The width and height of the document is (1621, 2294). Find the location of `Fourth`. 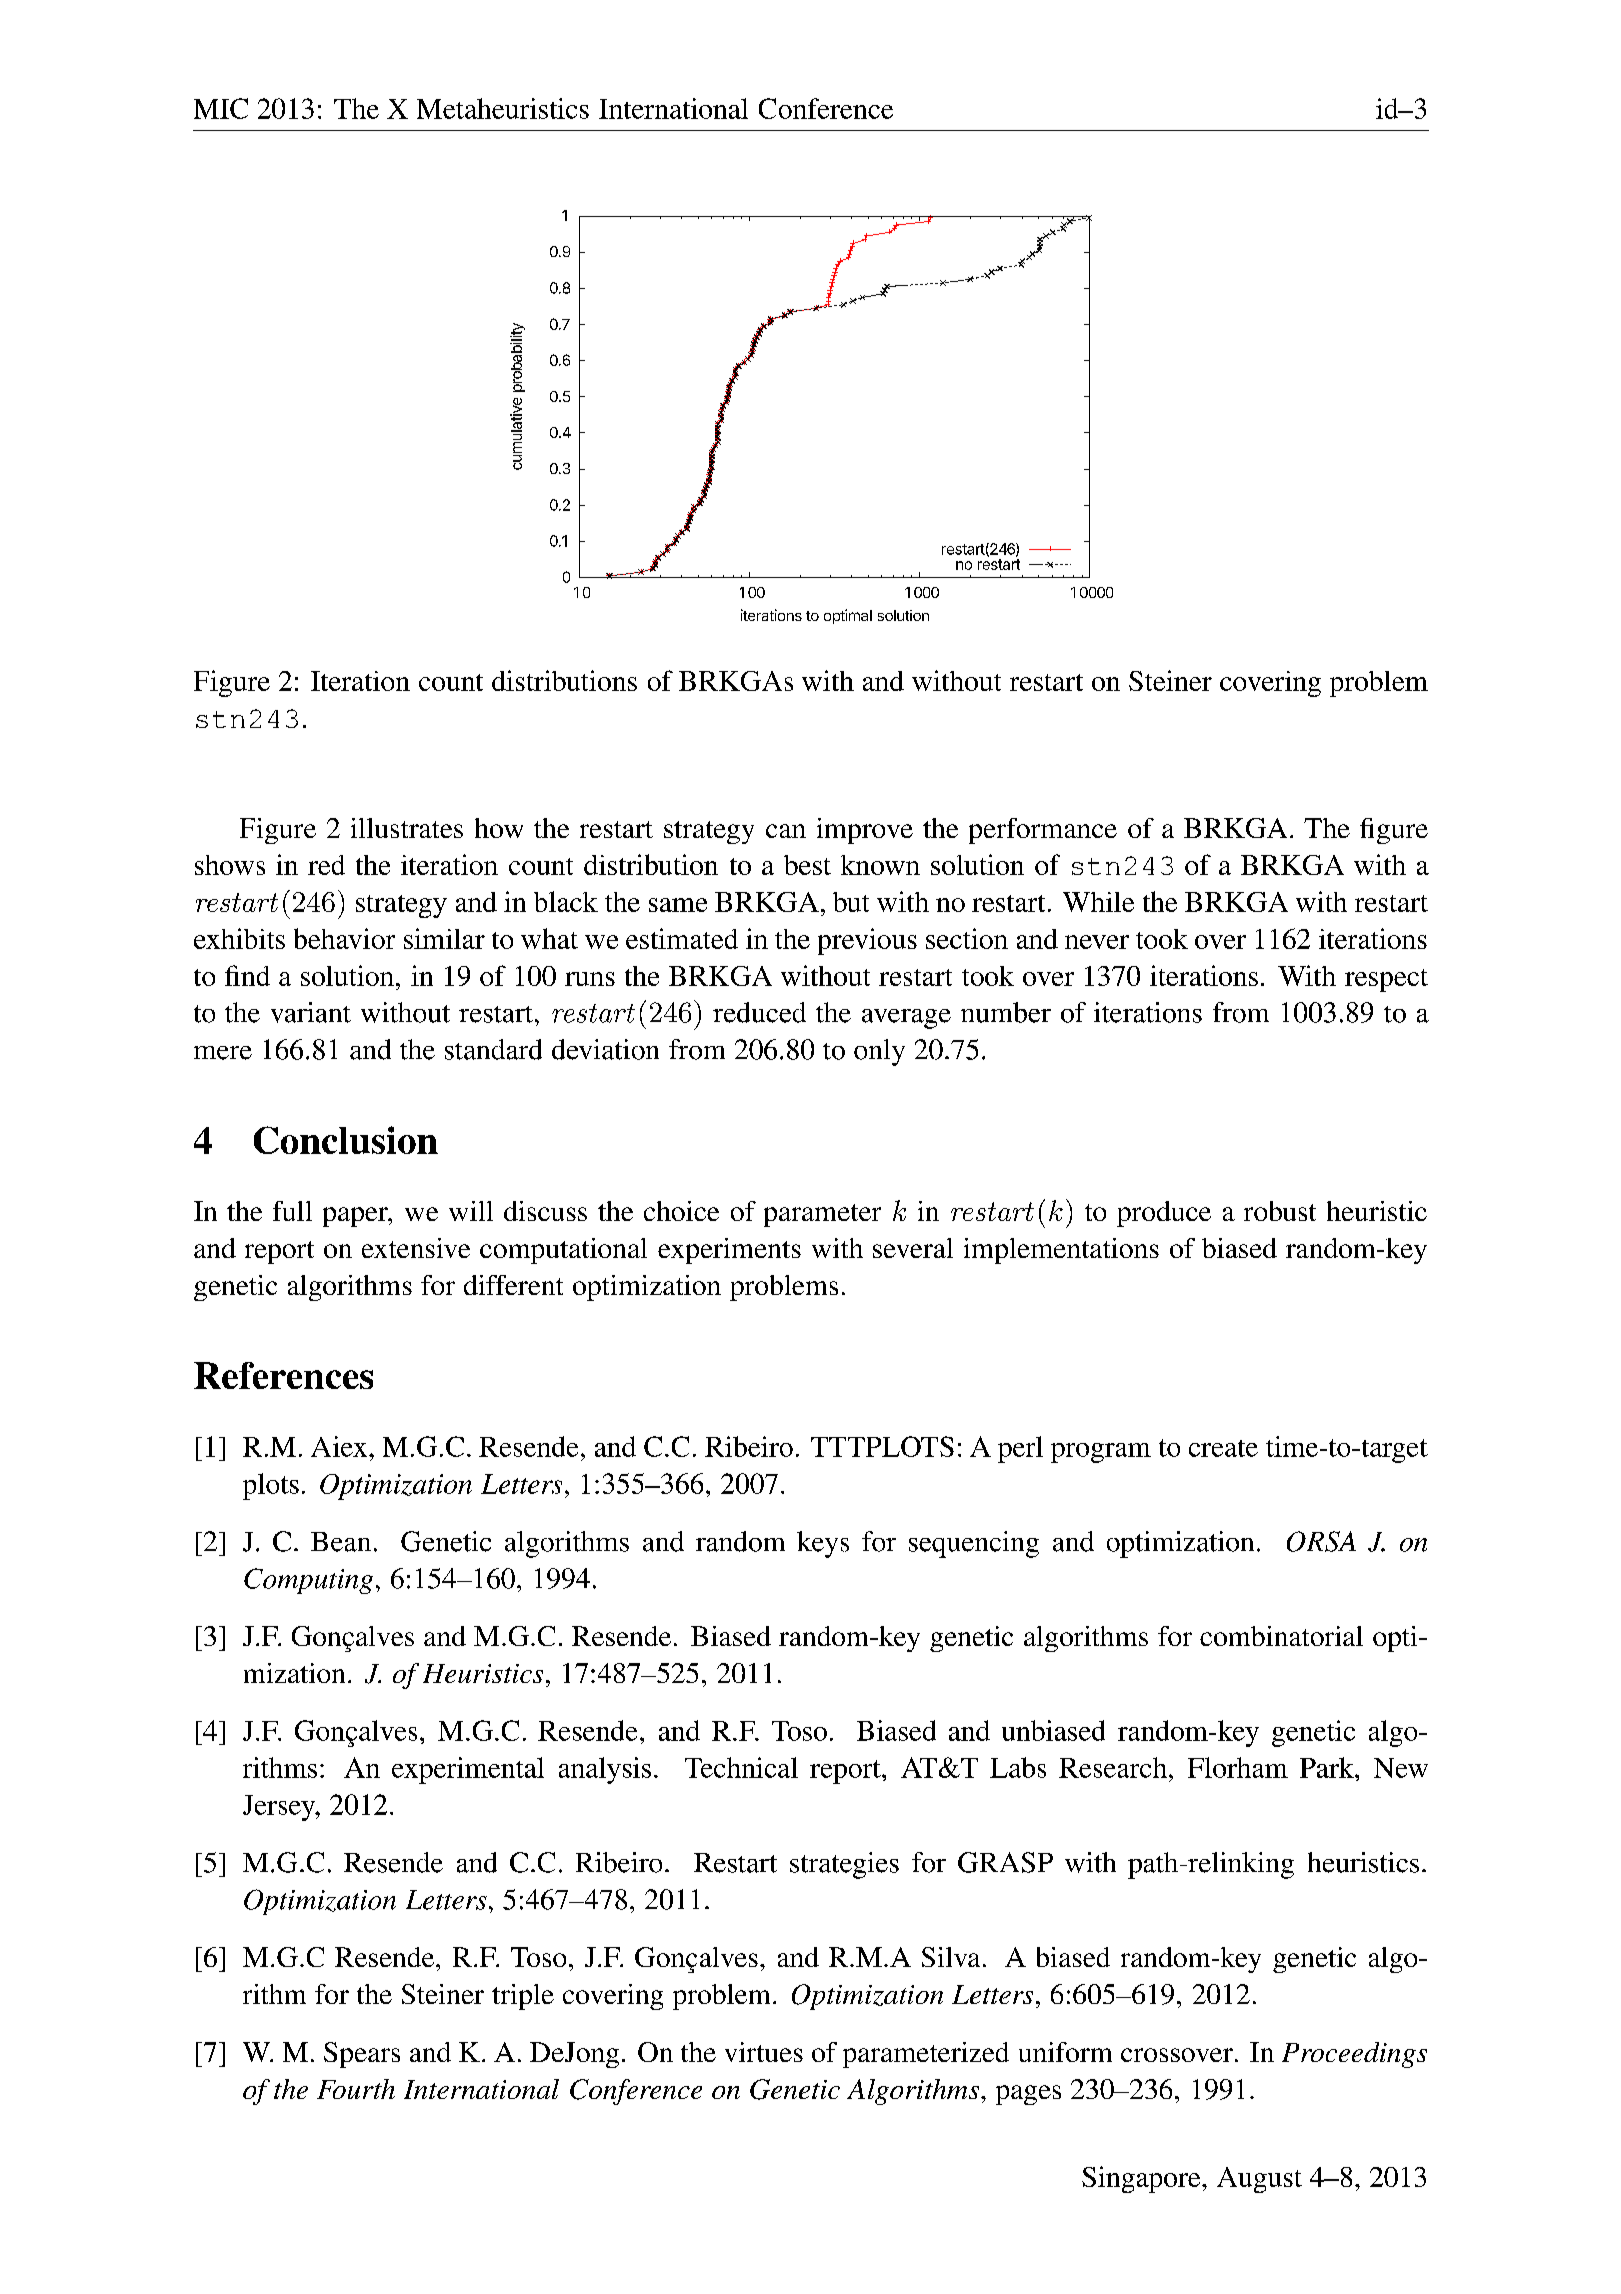

Fourth is located at coordinates (356, 2089).
